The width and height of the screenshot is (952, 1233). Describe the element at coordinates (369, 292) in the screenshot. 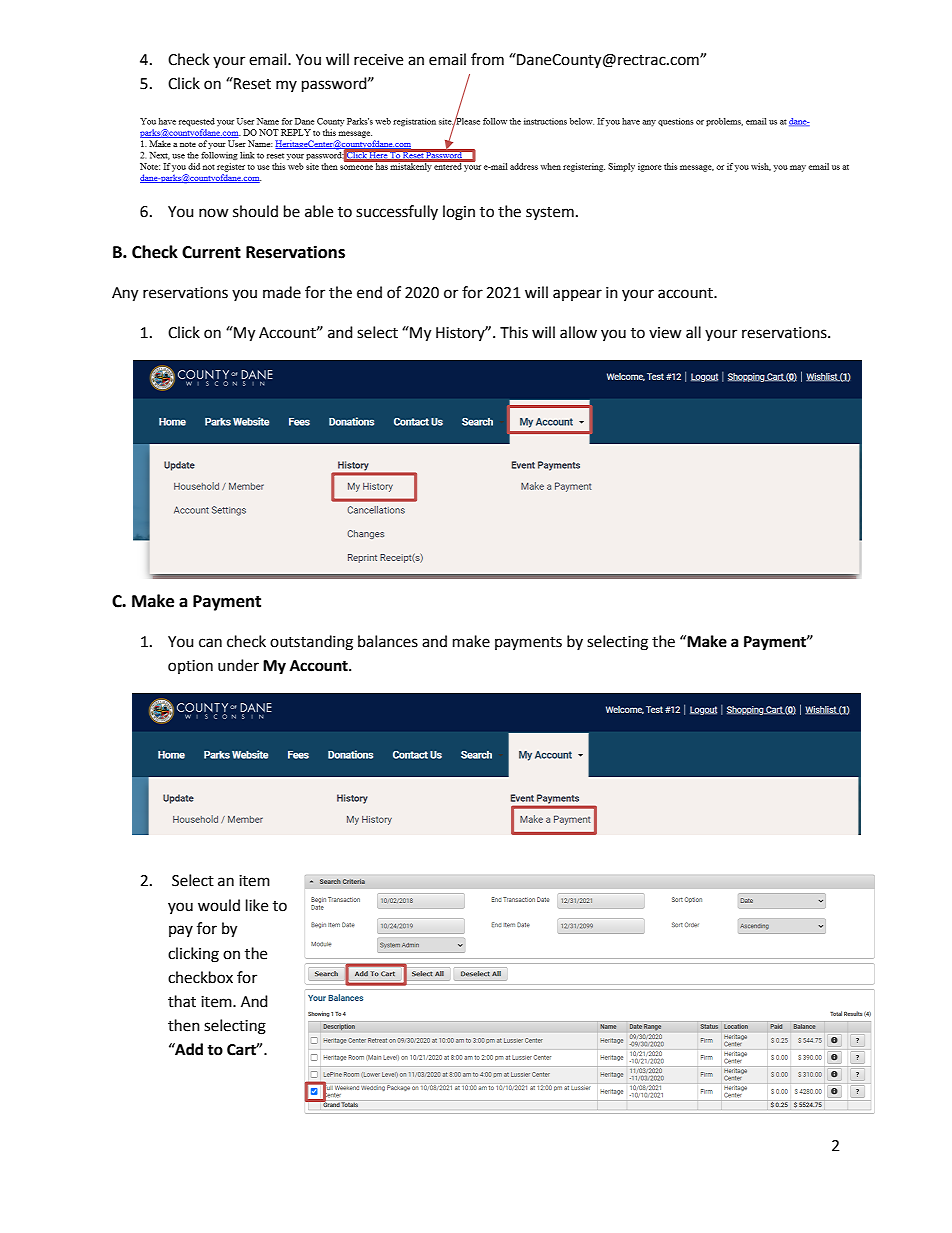

I see `end` at that location.
